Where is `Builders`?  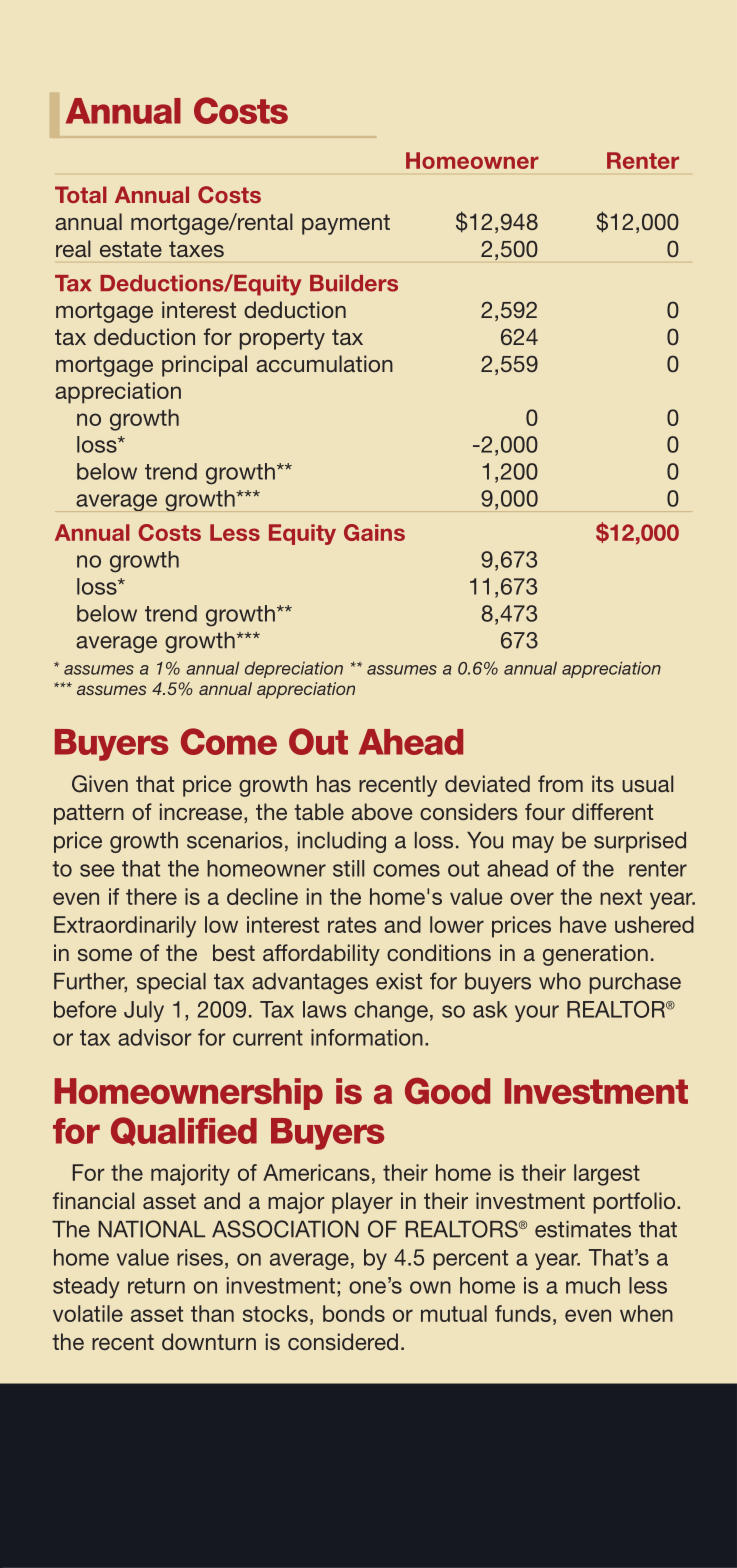
Builders is located at coordinates (354, 283).
